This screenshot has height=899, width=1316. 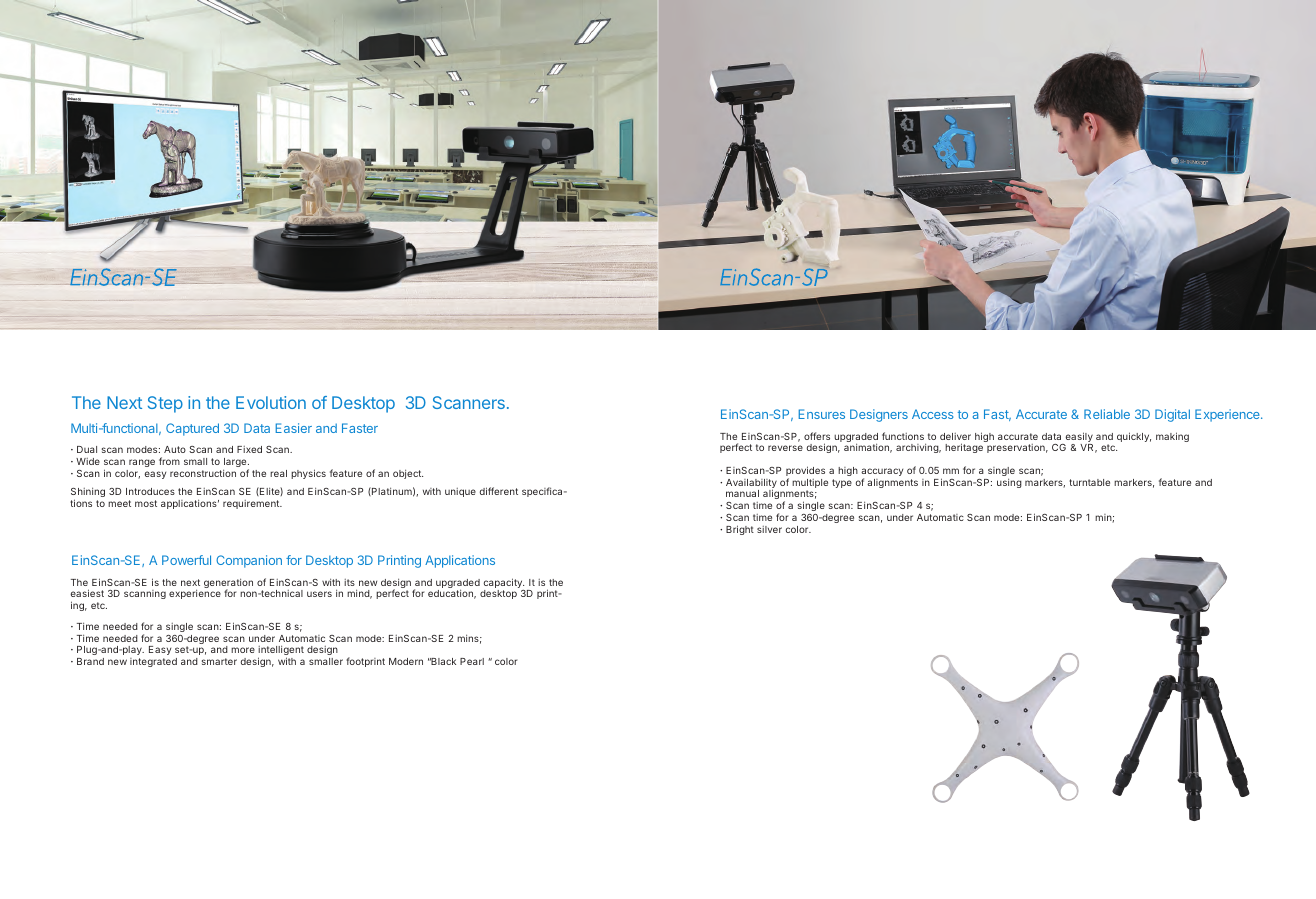 What do you see at coordinates (243, 650) in the screenshot?
I see `more` at bounding box center [243, 650].
